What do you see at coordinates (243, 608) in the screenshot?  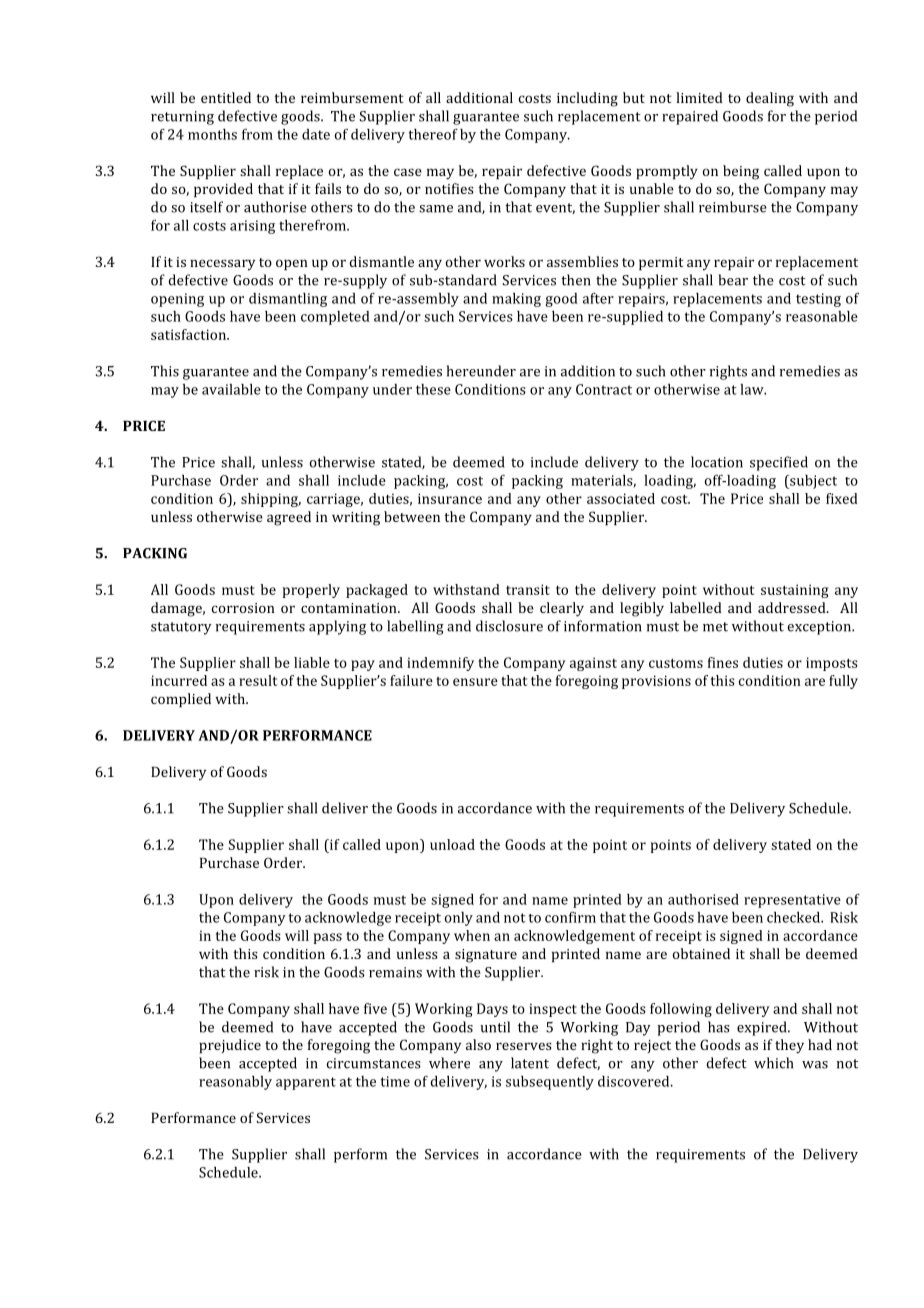 I see `corrosion` at bounding box center [243, 608].
